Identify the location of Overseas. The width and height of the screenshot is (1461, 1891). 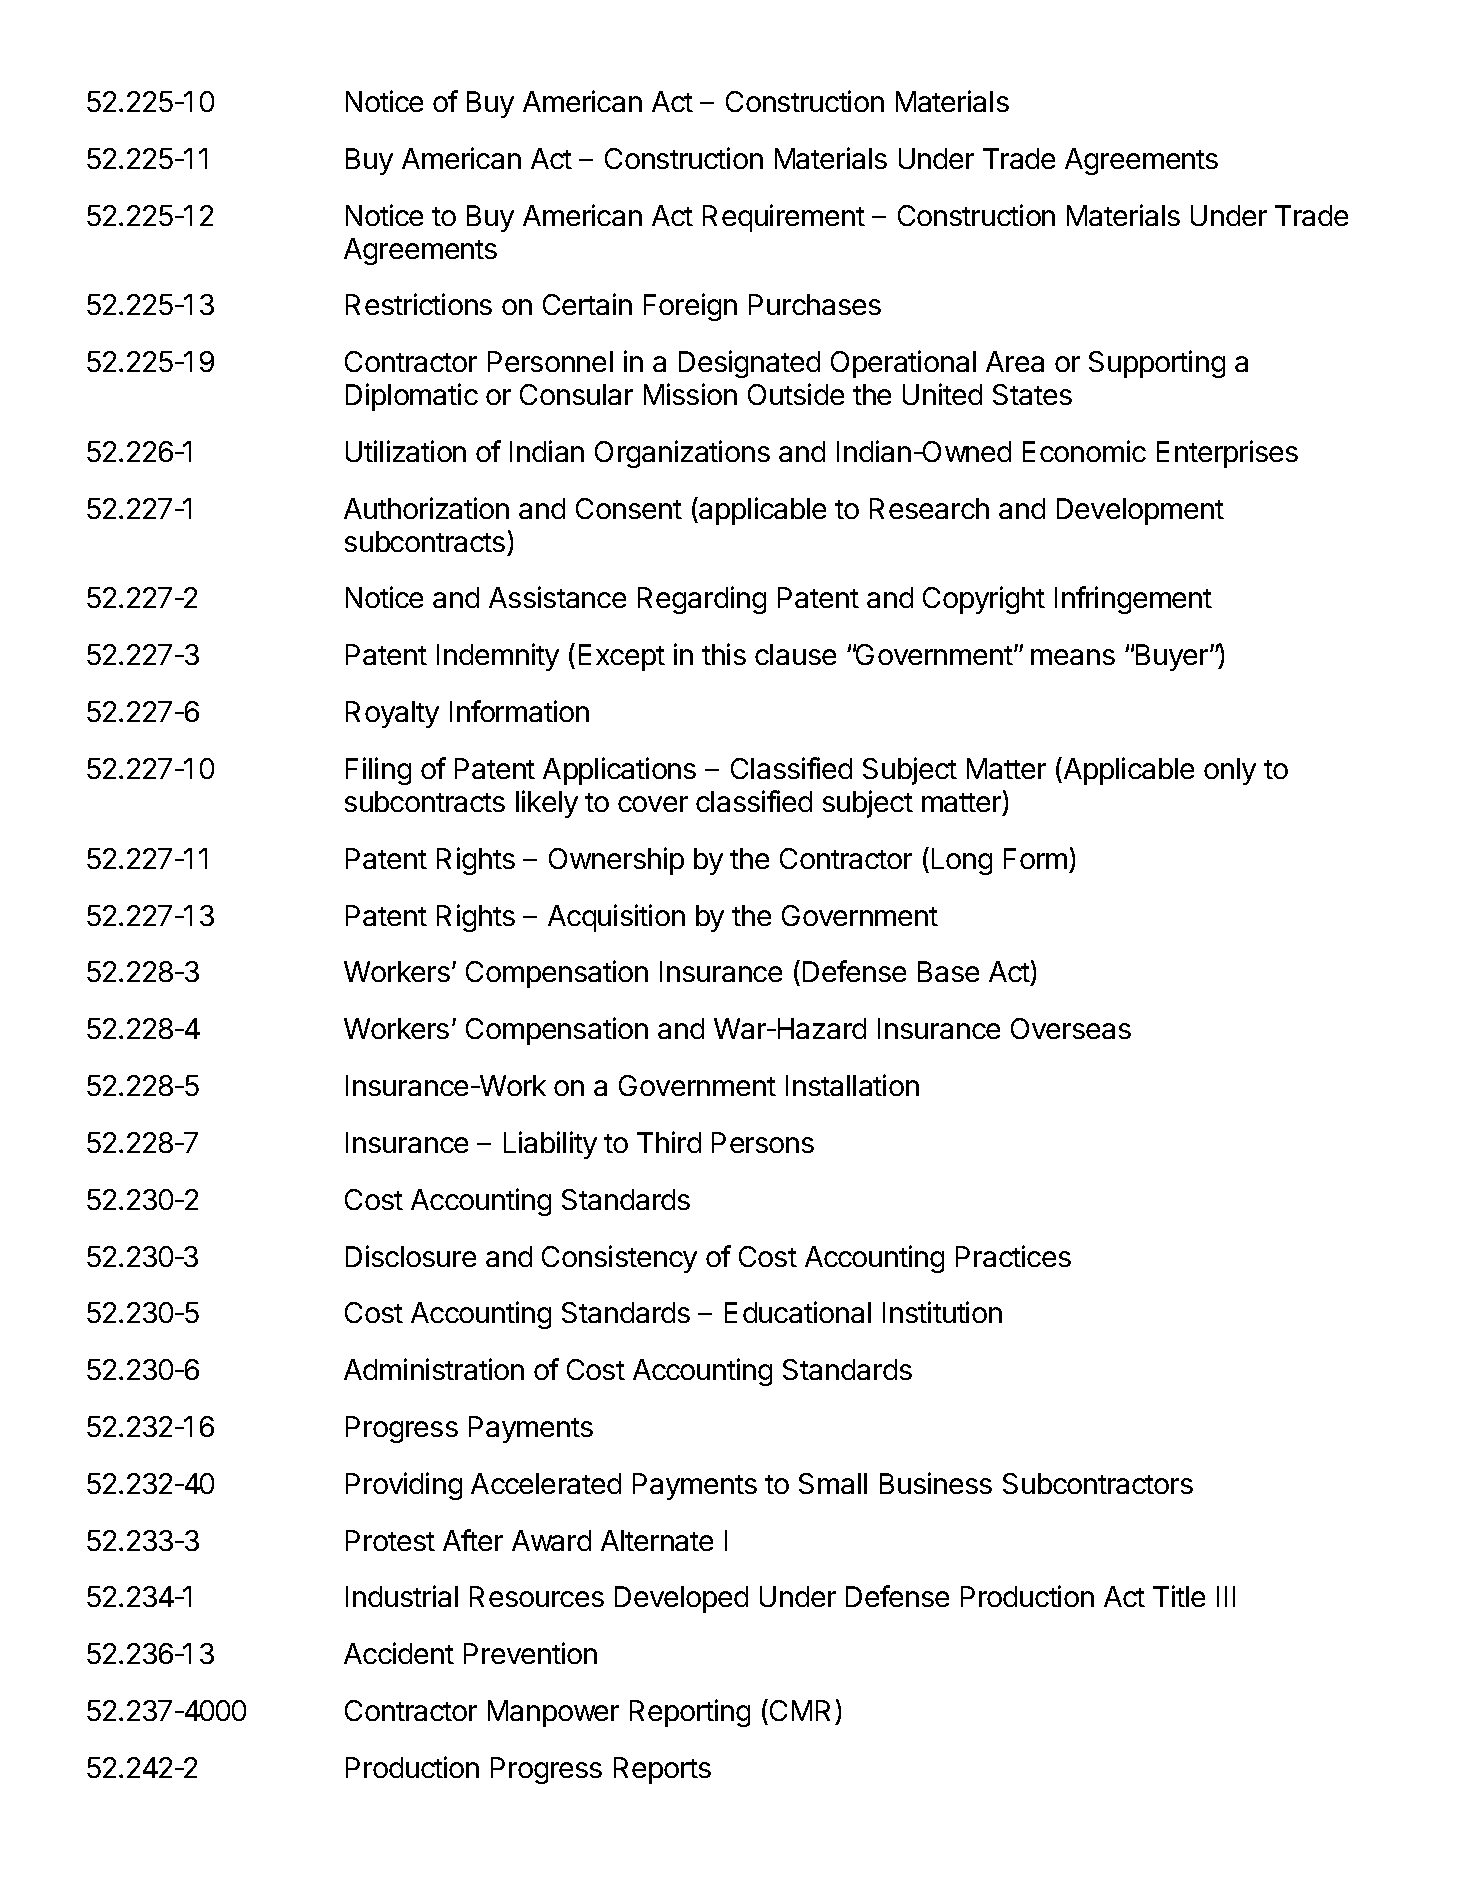
(1071, 1028).
